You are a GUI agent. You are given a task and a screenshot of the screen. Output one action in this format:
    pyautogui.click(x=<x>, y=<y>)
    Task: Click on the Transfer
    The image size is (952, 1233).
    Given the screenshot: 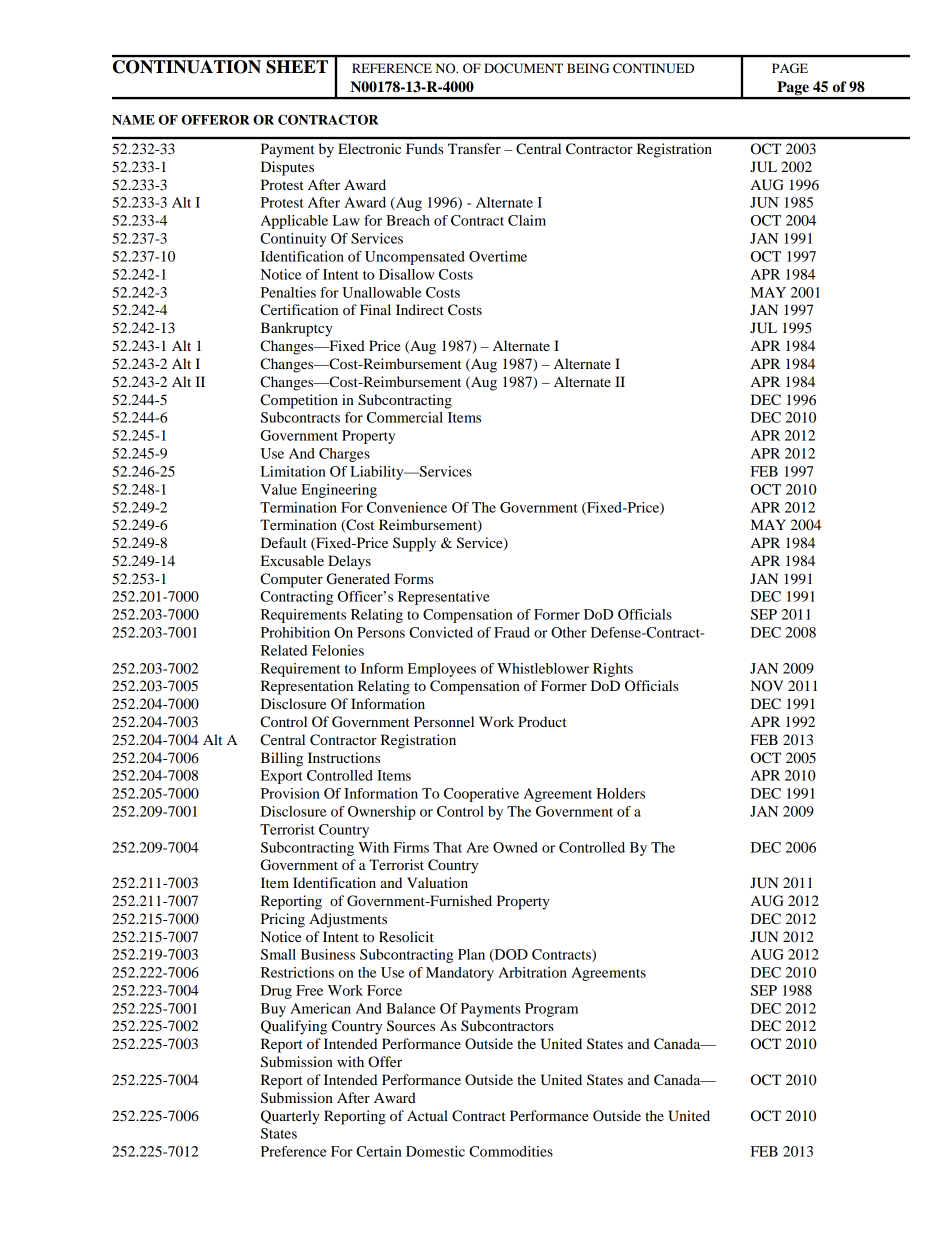 What is the action you would take?
    pyautogui.click(x=474, y=148)
